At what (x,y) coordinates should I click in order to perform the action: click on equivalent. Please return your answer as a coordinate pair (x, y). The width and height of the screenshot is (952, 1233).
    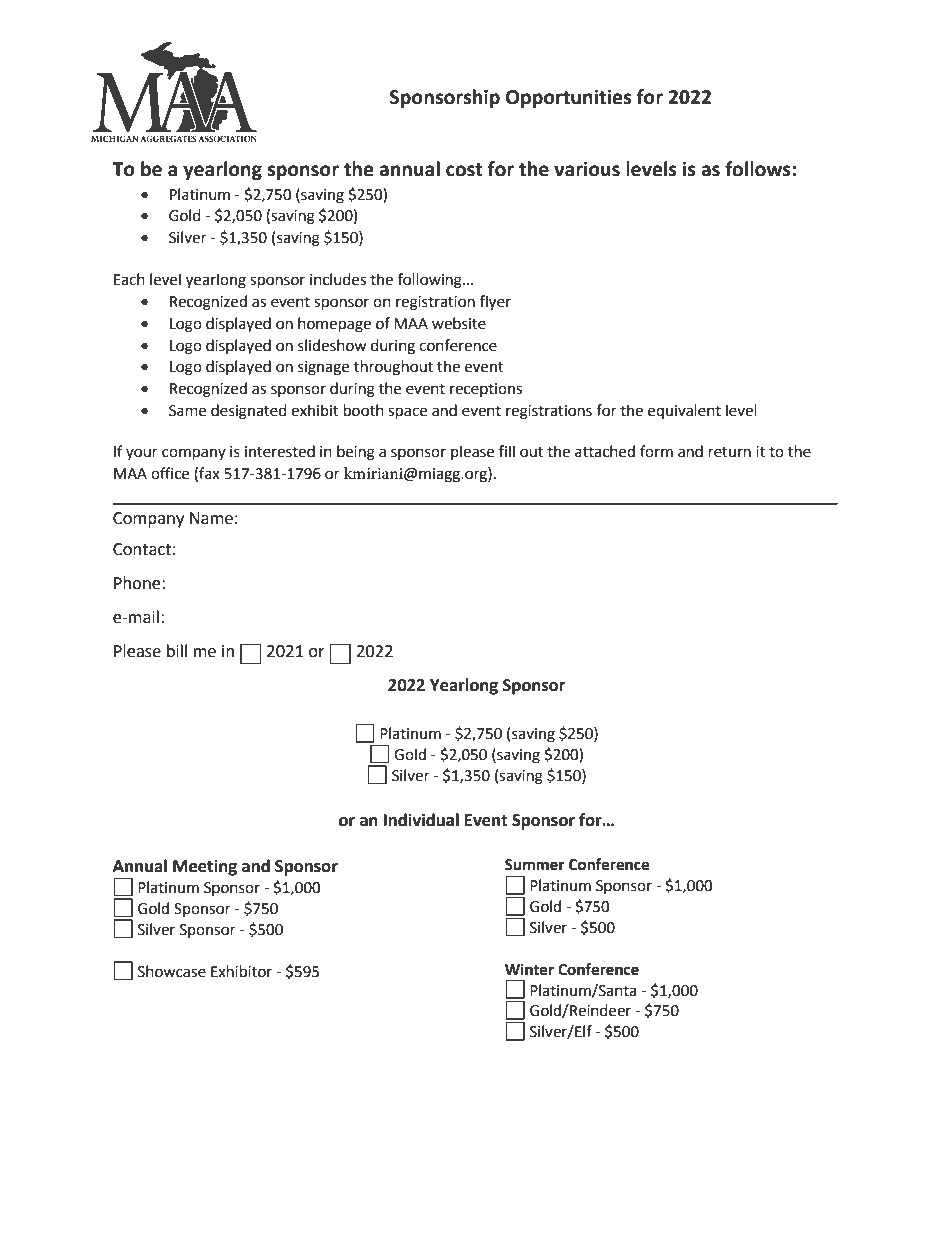
    Looking at the image, I should click on (684, 411).
